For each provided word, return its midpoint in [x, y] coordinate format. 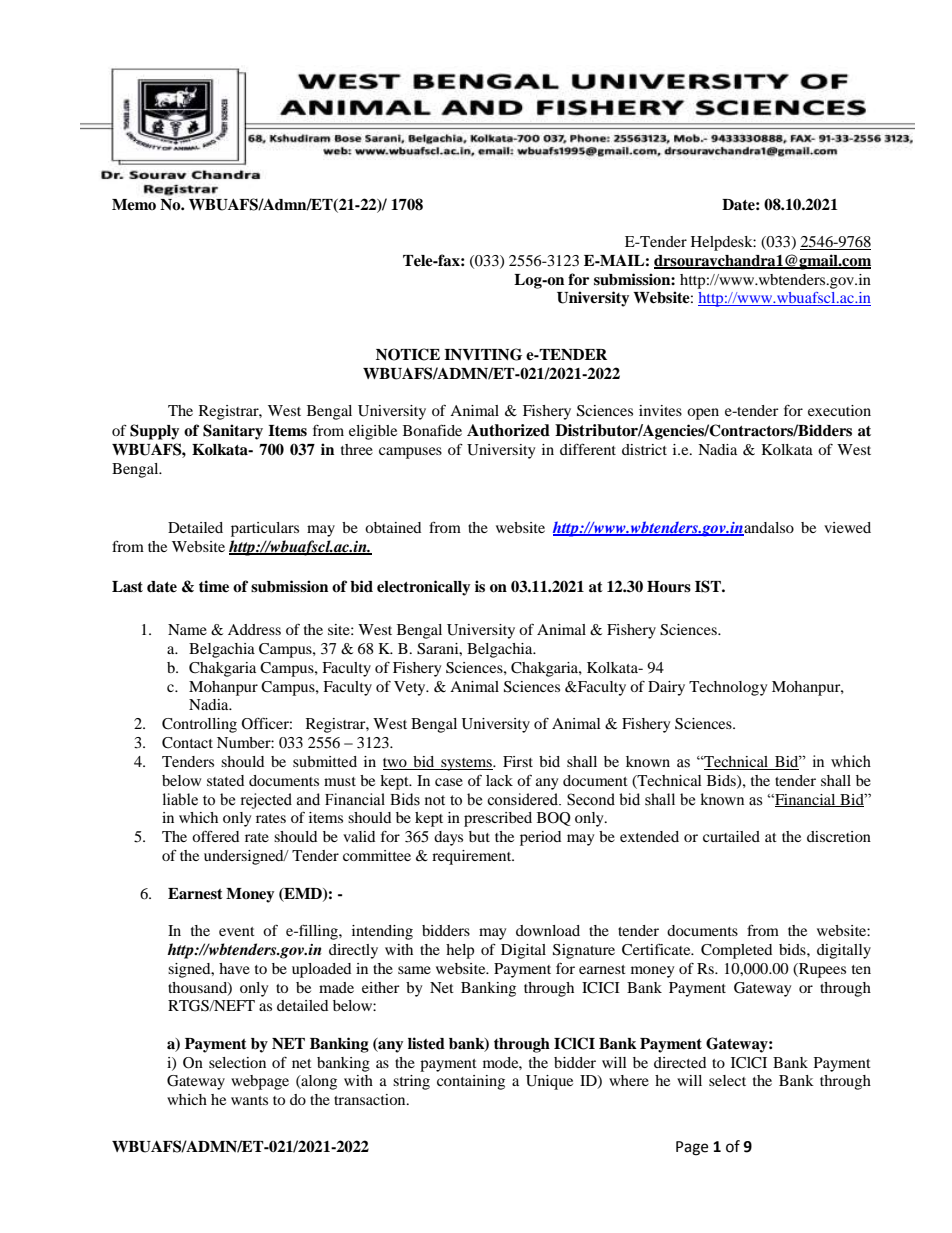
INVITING [483, 354]
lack [499, 780]
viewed [847, 527]
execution [839, 410]
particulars [265, 529]
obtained [393, 527]
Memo [134, 205]
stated [225, 780]
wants [249, 1100]
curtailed [731, 836]
